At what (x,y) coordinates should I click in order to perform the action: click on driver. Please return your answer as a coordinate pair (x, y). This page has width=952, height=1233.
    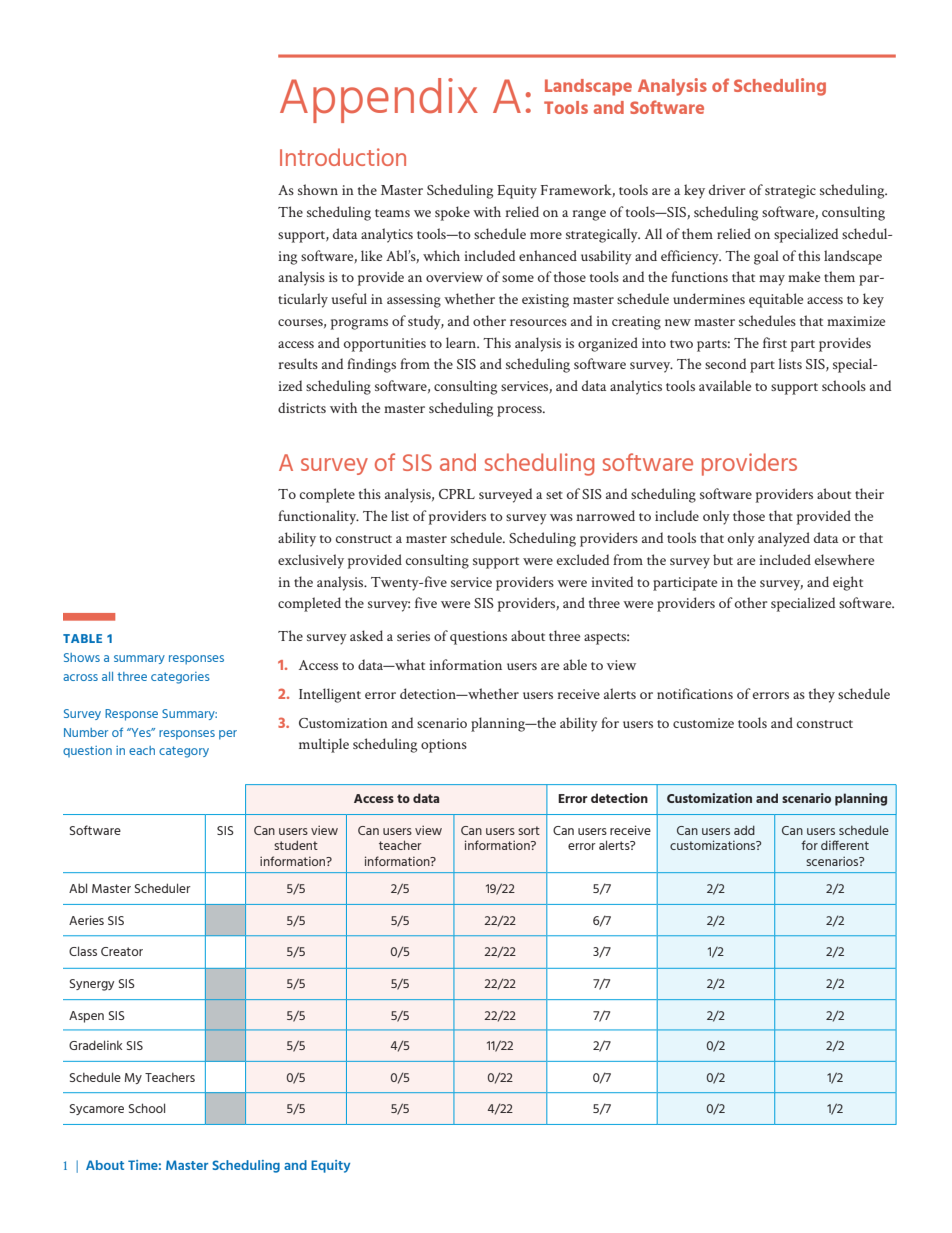
    Looking at the image, I should click on (727, 189).
